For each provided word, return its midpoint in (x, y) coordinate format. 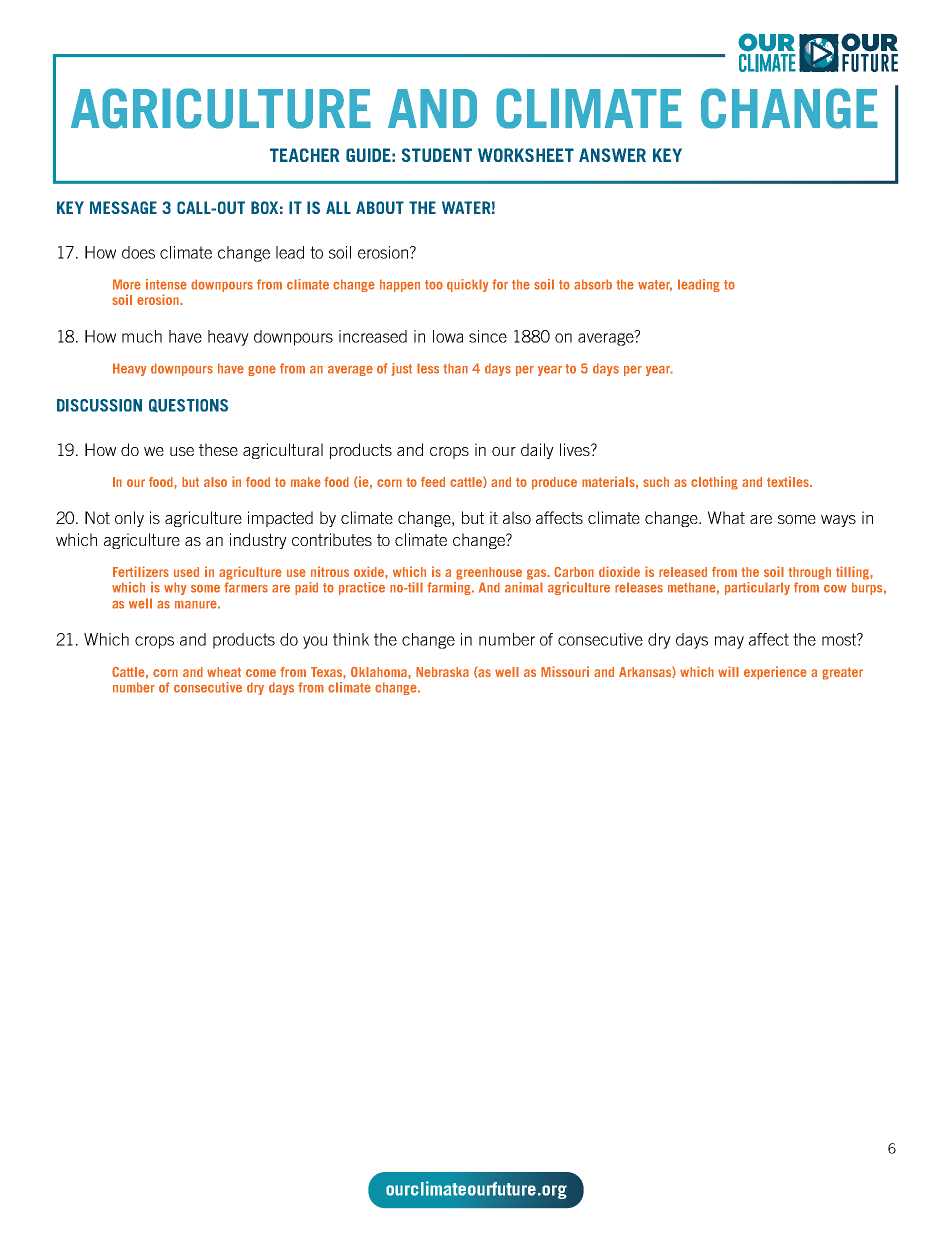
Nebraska (442, 672)
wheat (224, 672)
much (142, 336)
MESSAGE (123, 207)
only (129, 519)
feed (433, 482)
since (488, 336)
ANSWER (612, 155)
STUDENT (437, 155)
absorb (593, 284)
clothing (714, 483)
